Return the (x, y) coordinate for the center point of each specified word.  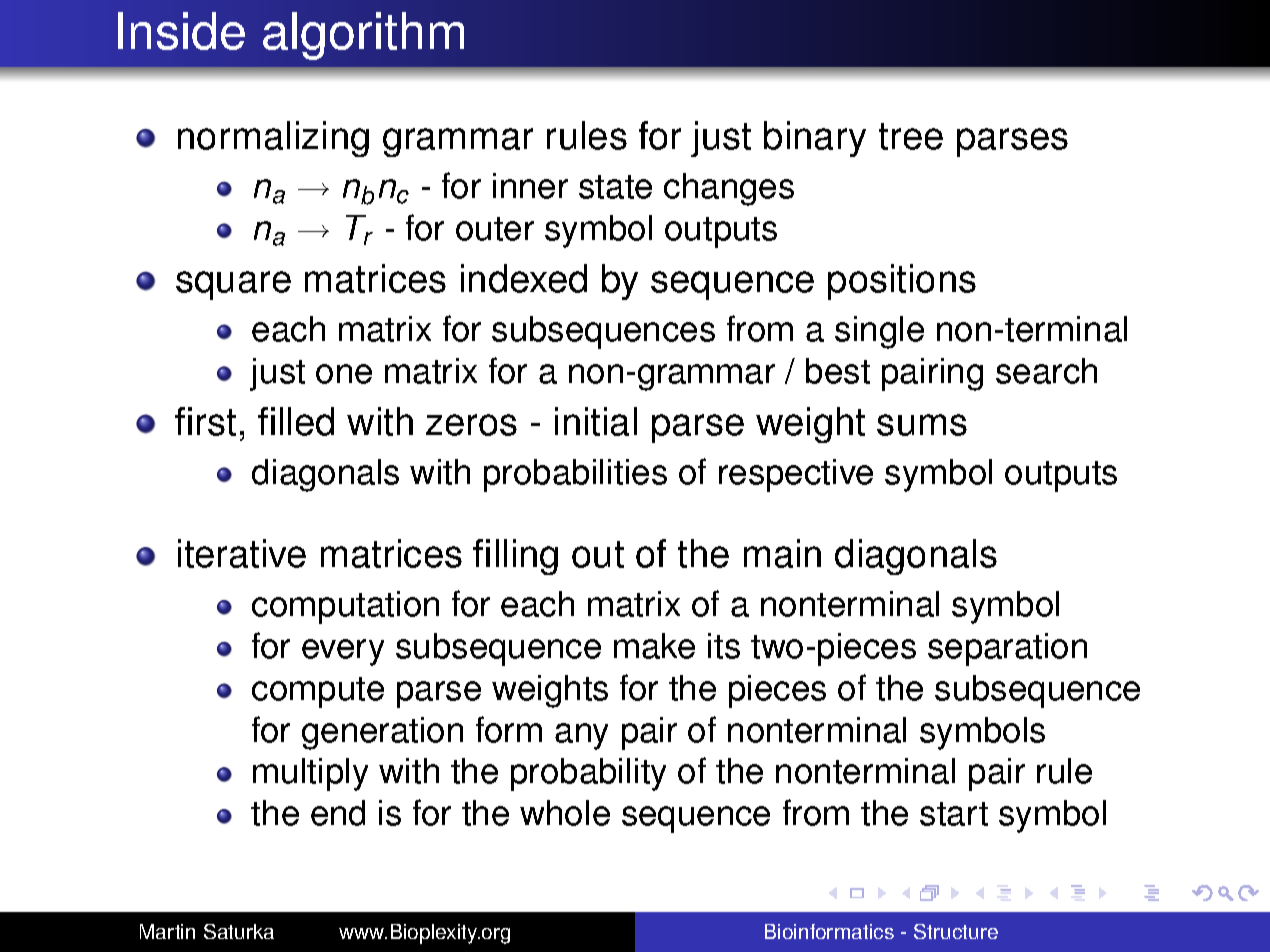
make (654, 646)
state (615, 187)
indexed (524, 278)
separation (1007, 649)
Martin (167, 931)
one (344, 374)
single (879, 332)
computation (345, 607)
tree (911, 136)
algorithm (363, 36)
